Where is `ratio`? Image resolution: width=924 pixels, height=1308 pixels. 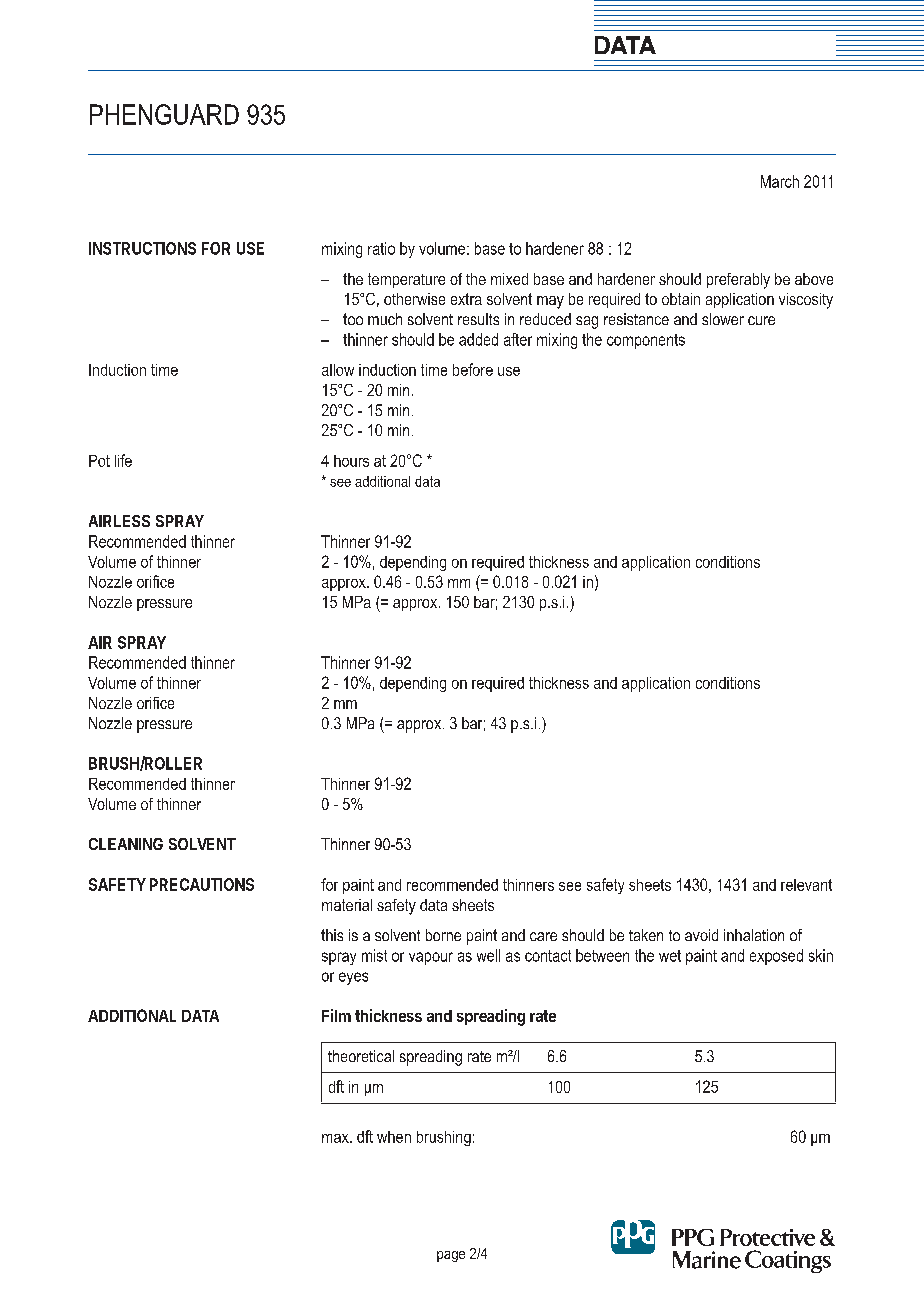
ratio is located at coordinates (381, 248).
